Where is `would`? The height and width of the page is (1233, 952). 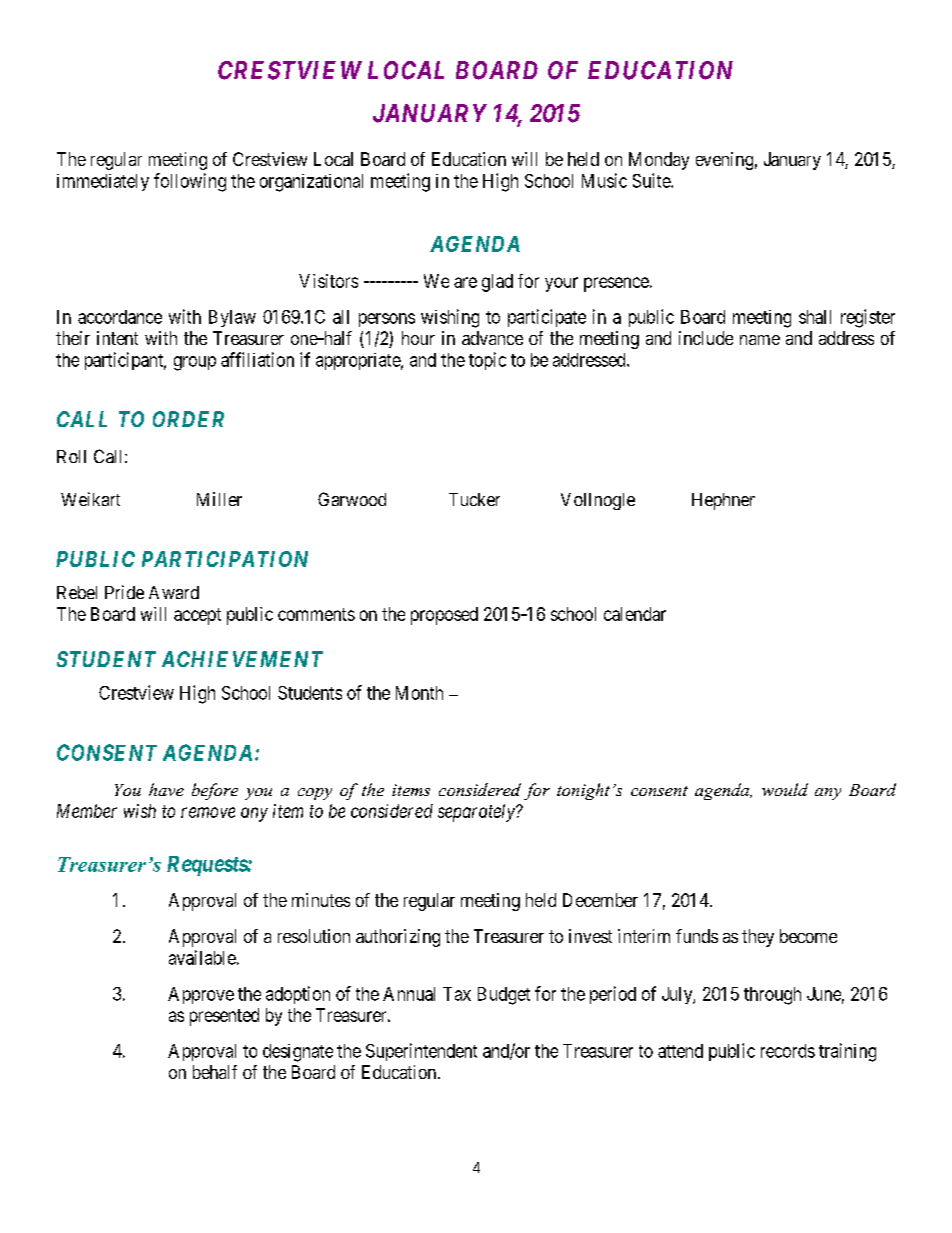 would is located at coordinates (785, 789).
